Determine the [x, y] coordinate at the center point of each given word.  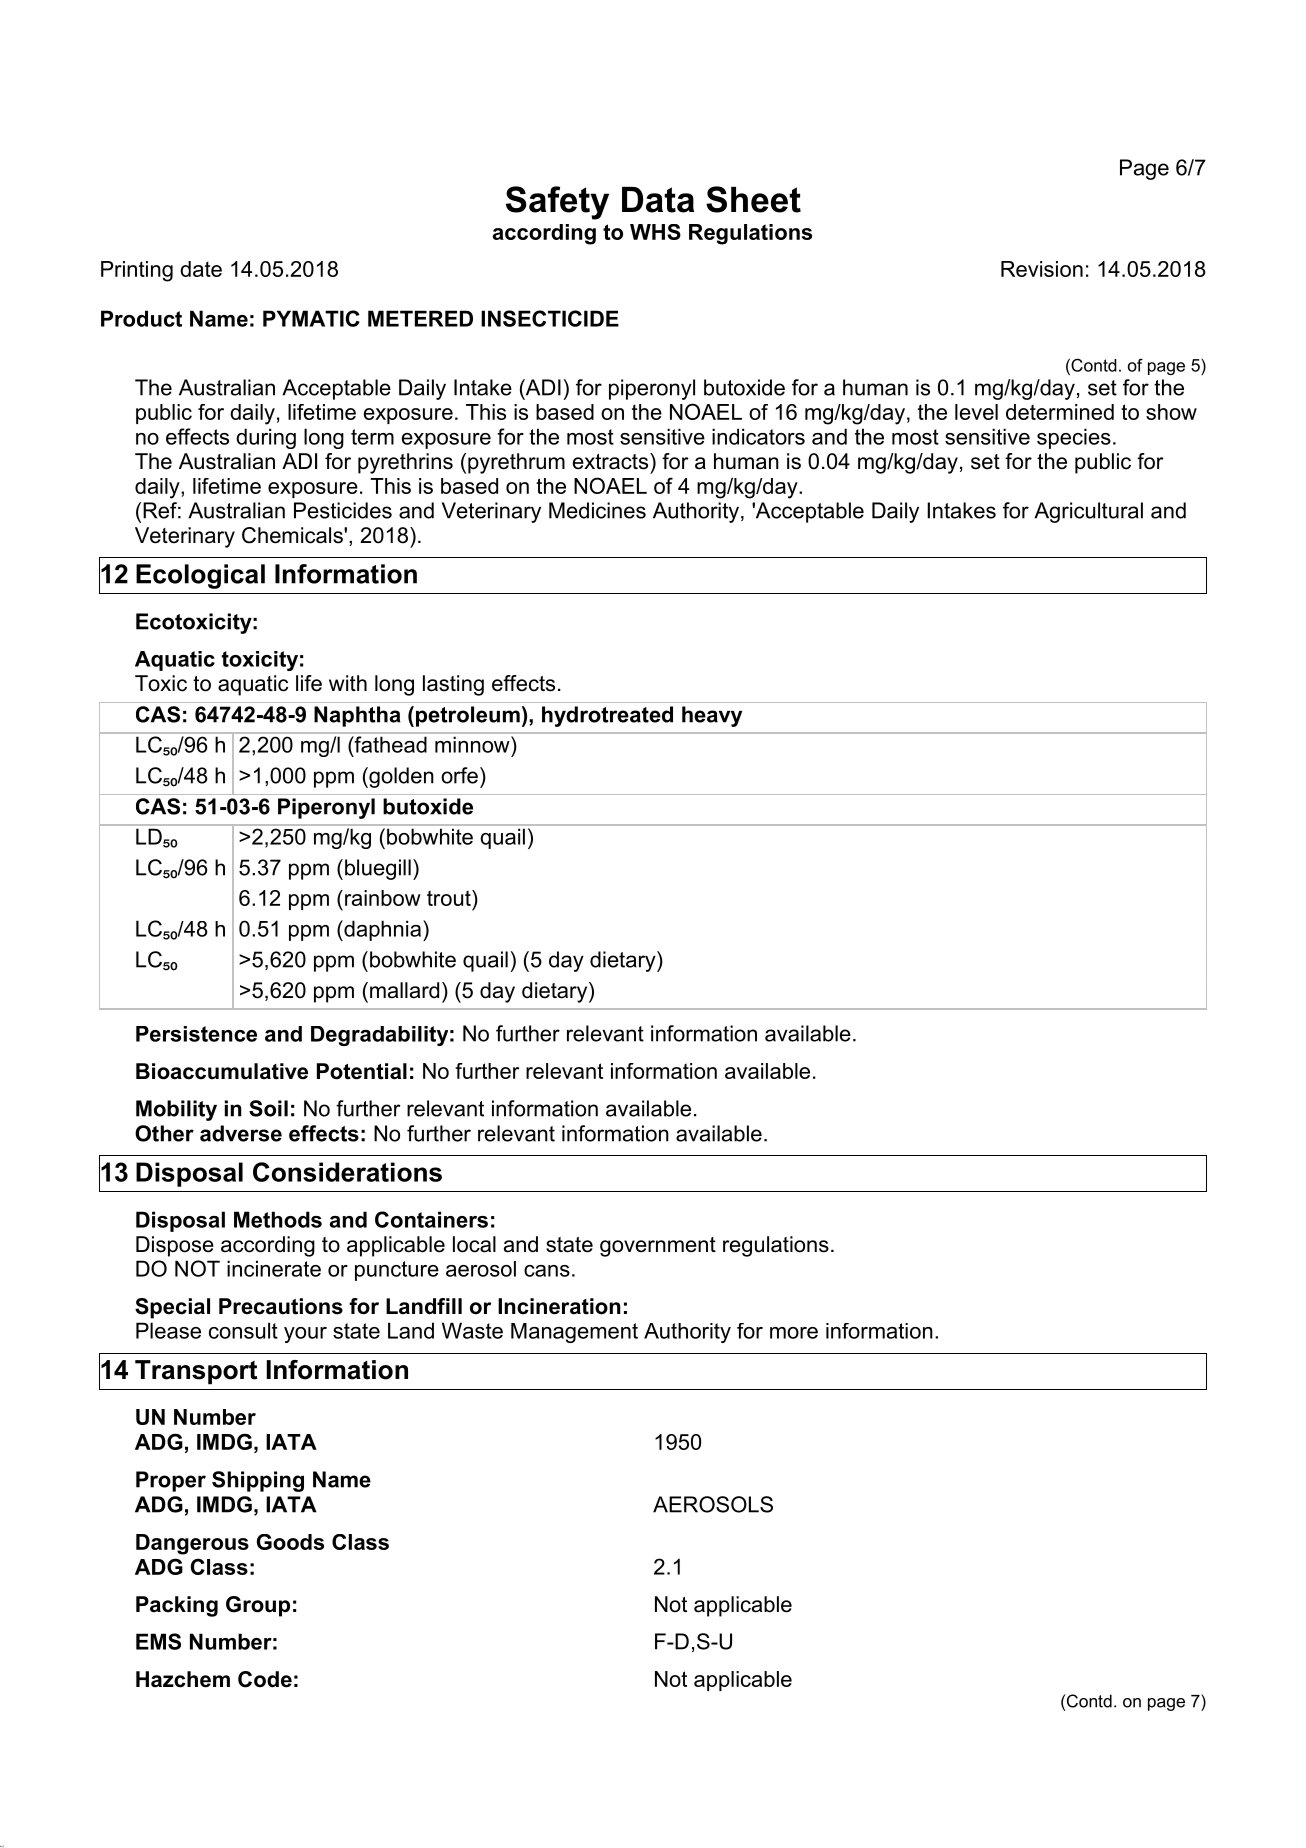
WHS [655, 232]
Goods [290, 1542]
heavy [712, 716]
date [201, 269]
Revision [1042, 269]
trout [450, 898]
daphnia [381, 930]
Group [258, 1606]
